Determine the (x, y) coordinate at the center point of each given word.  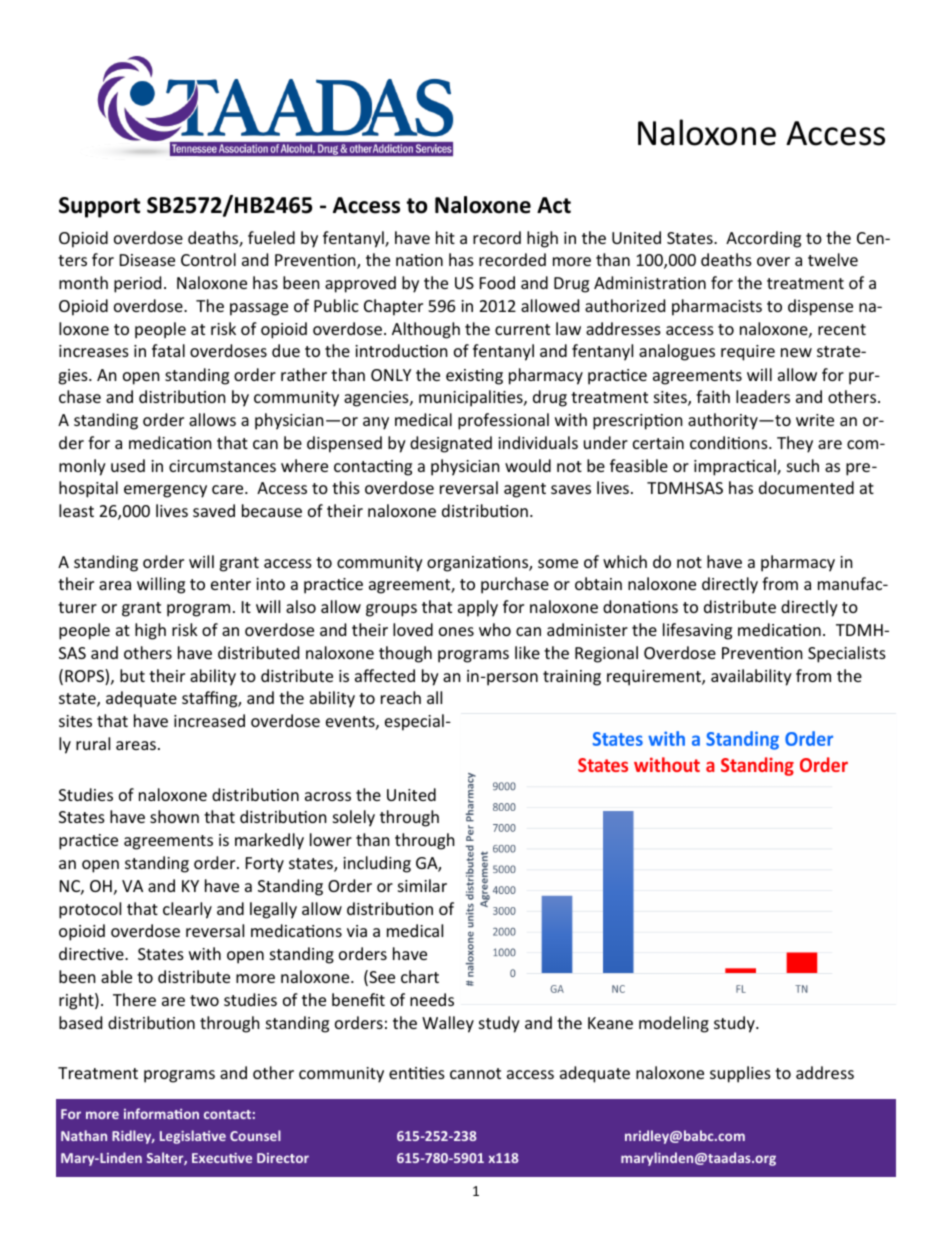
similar (422, 885)
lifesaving (697, 631)
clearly (187, 910)
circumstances (222, 466)
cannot (475, 1073)
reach (401, 697)
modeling (674, 1024)
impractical (736, 467)
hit (445, 237)
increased (209, 720)
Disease (147, 260)
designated (451, 444)
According (763, 239)
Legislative (193, 1137)
